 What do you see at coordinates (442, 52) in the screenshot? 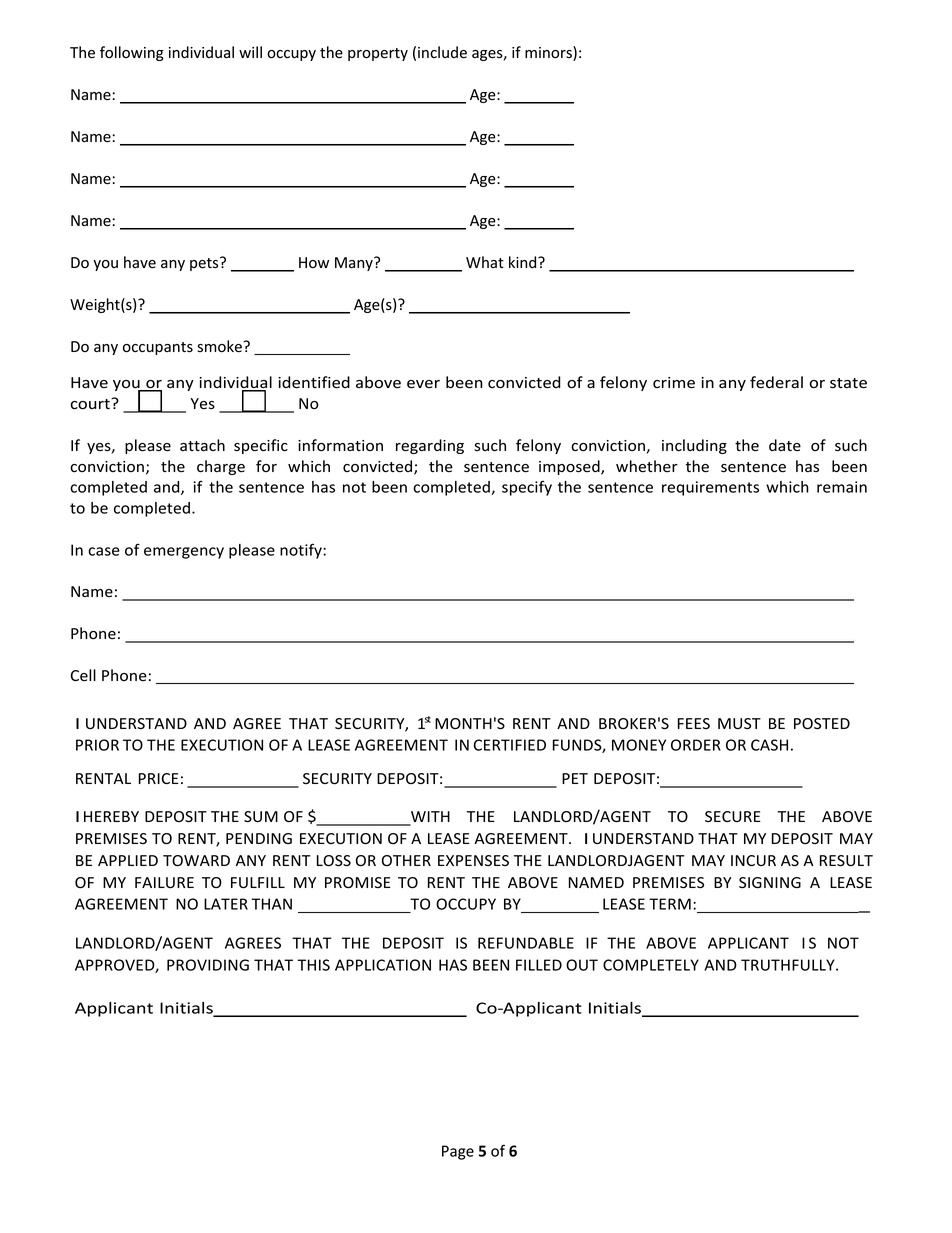
I see `include` at bounding box center [442, 52].
